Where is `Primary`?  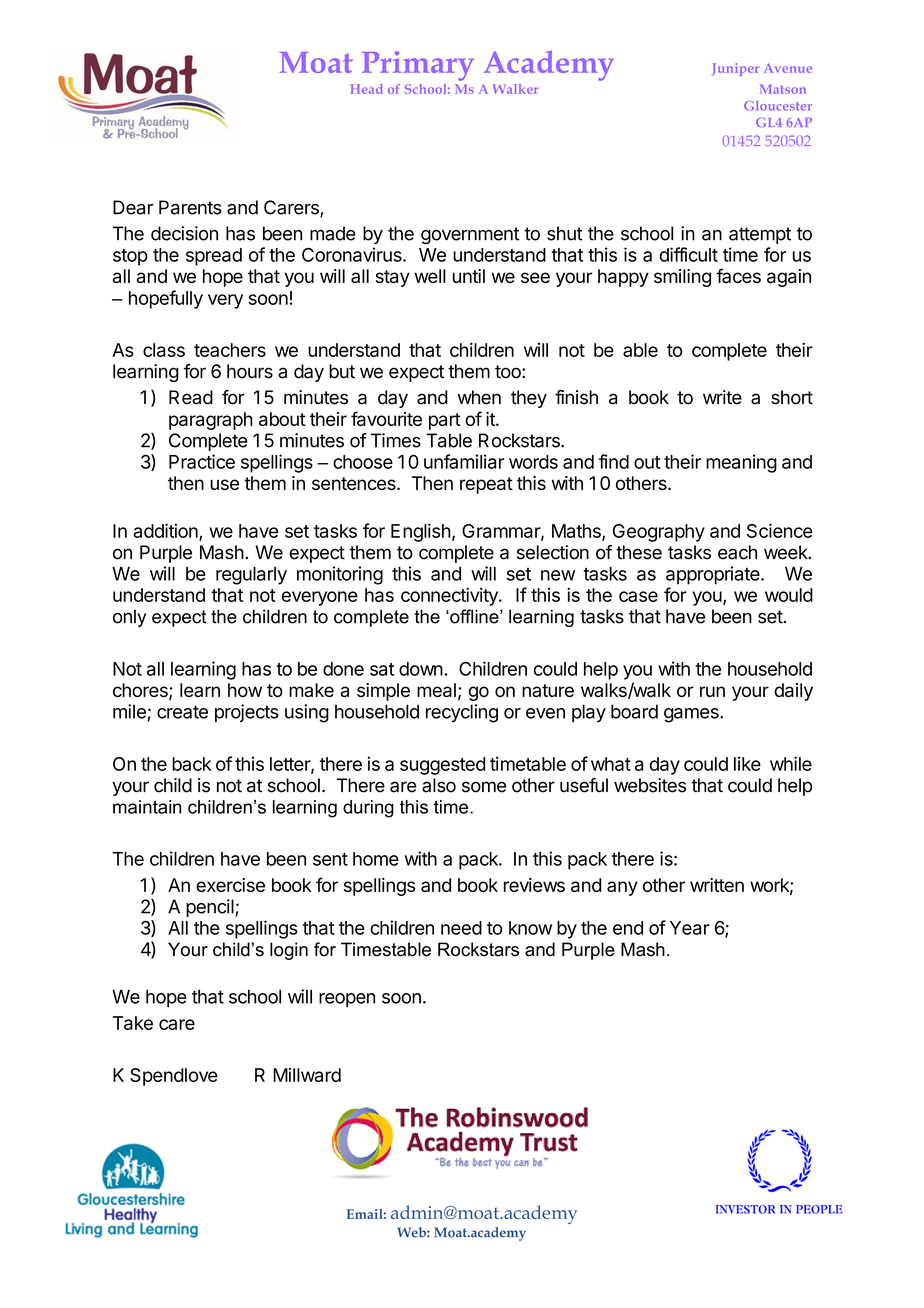 Primary is located at coordinates (418, 66).
